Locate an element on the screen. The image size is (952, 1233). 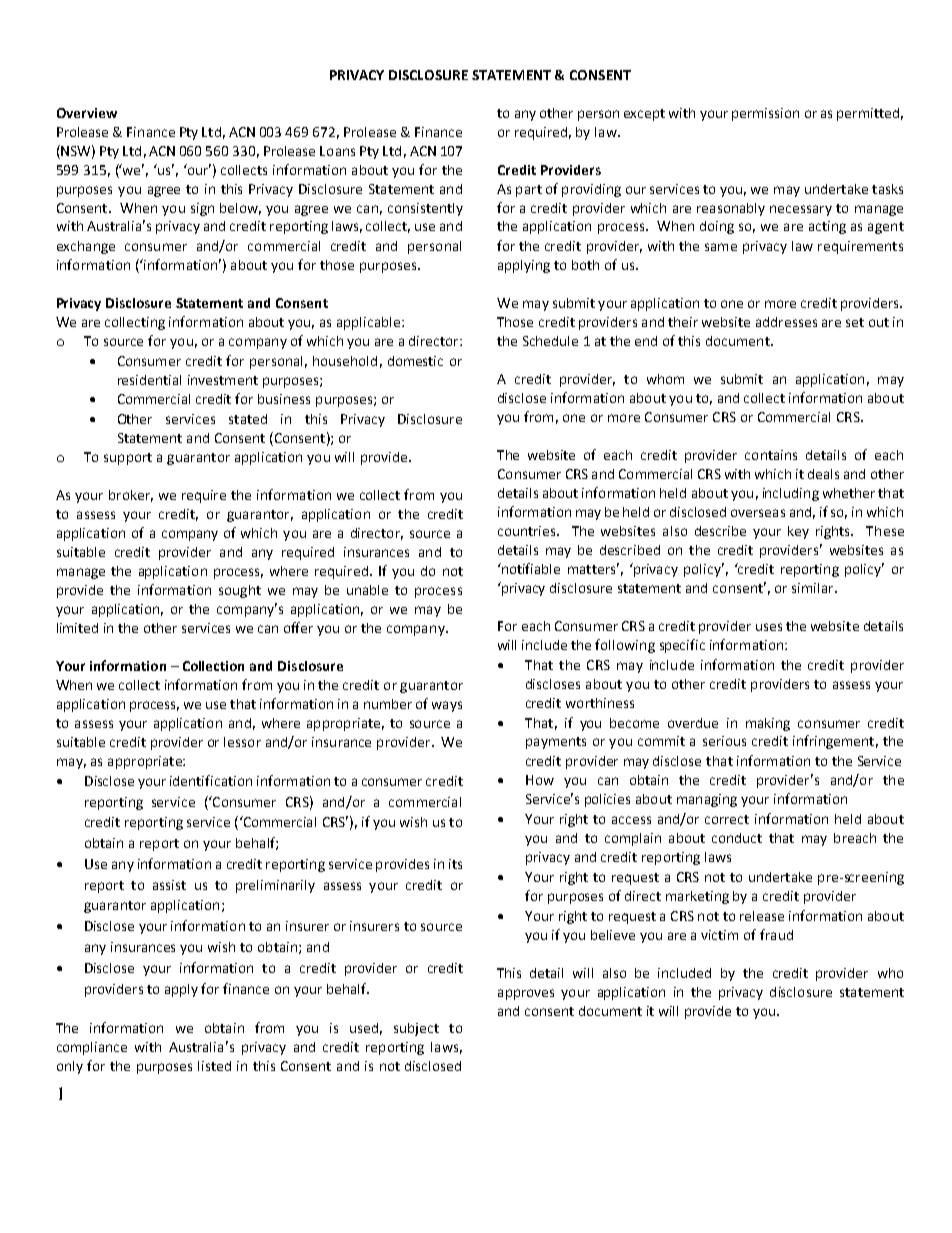
listed is located at coordinates (214, 1066).
